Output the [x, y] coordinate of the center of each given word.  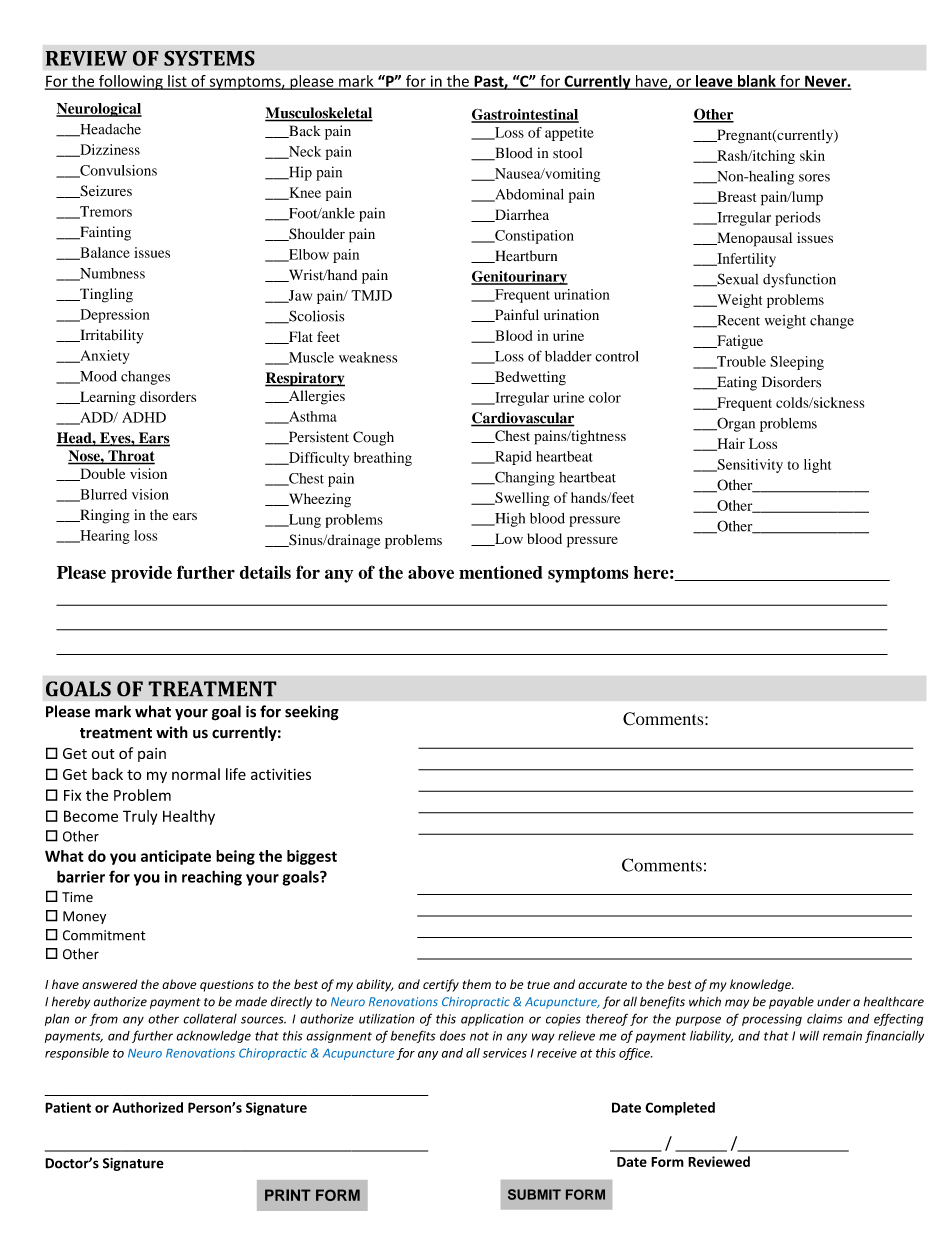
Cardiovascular [523, 419]
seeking [312, 713]
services [505, 1053]
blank [756, 82]
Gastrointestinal [525, 115]
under [834, 1002]
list [177, 82]
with [172, 732]
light [817, 466]
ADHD [144, 417]
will [809, 1036]
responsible [77, 1054]
